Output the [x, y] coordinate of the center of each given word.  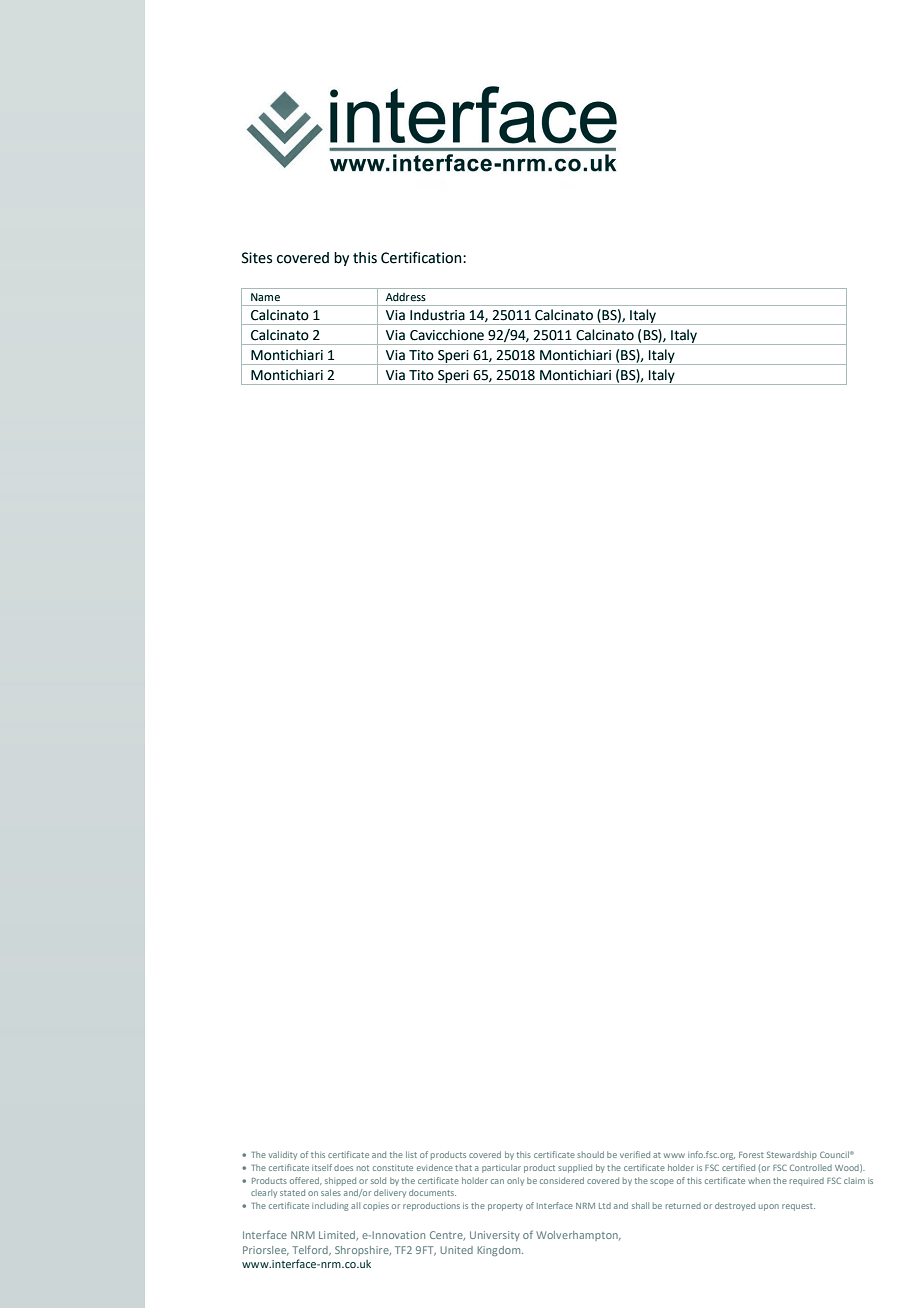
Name [265, 297]
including [330, 1206]
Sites [257, 258]
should [590, 1154]
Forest [751, 1155]
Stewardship [792, 1155]
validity [283, 1155]
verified [635, 1154]
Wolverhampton [578, 1236]
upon [769, 1207]
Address [405, 297]
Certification [422, 257]
